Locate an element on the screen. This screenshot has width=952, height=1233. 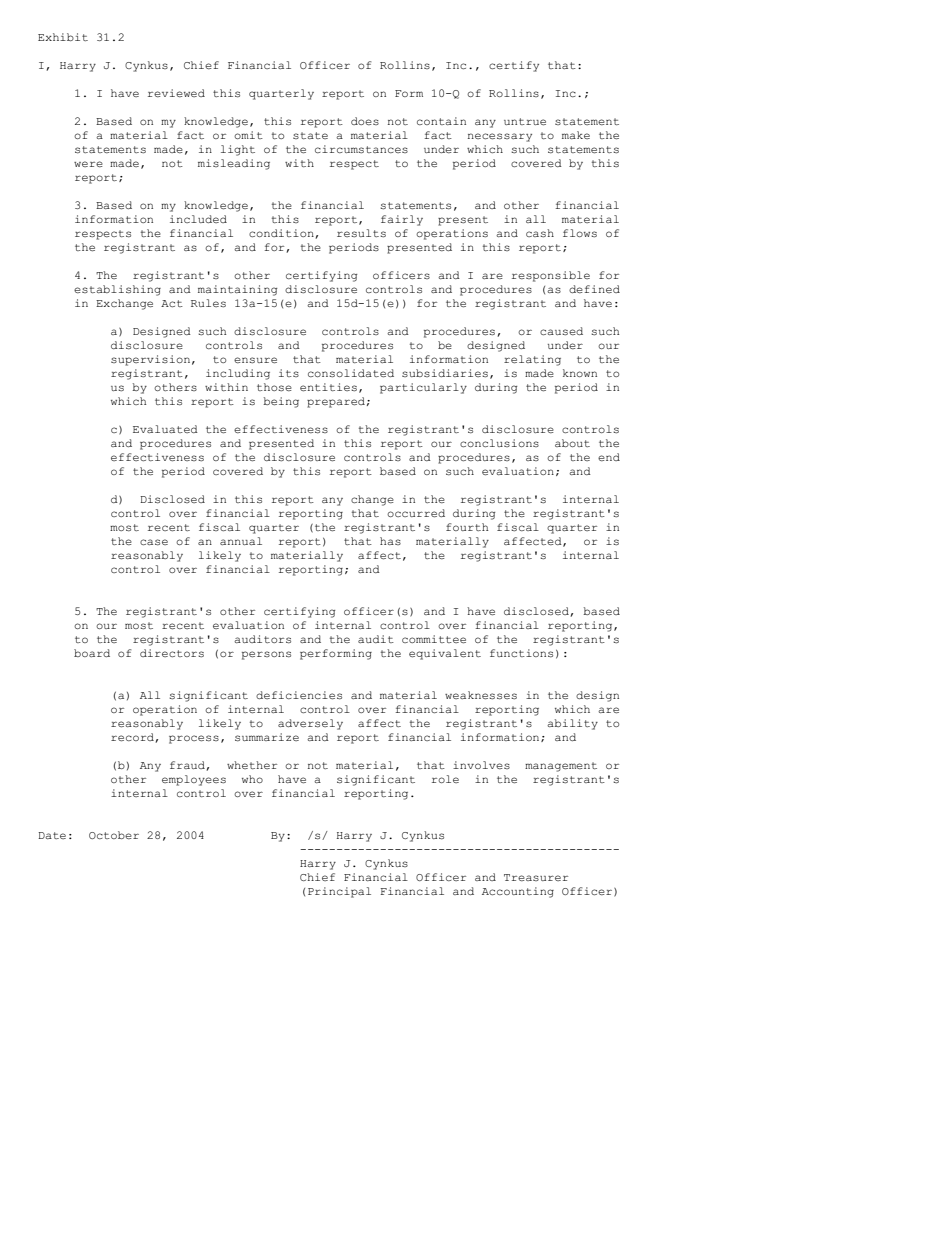
has is located at coordinates (390, 541).
